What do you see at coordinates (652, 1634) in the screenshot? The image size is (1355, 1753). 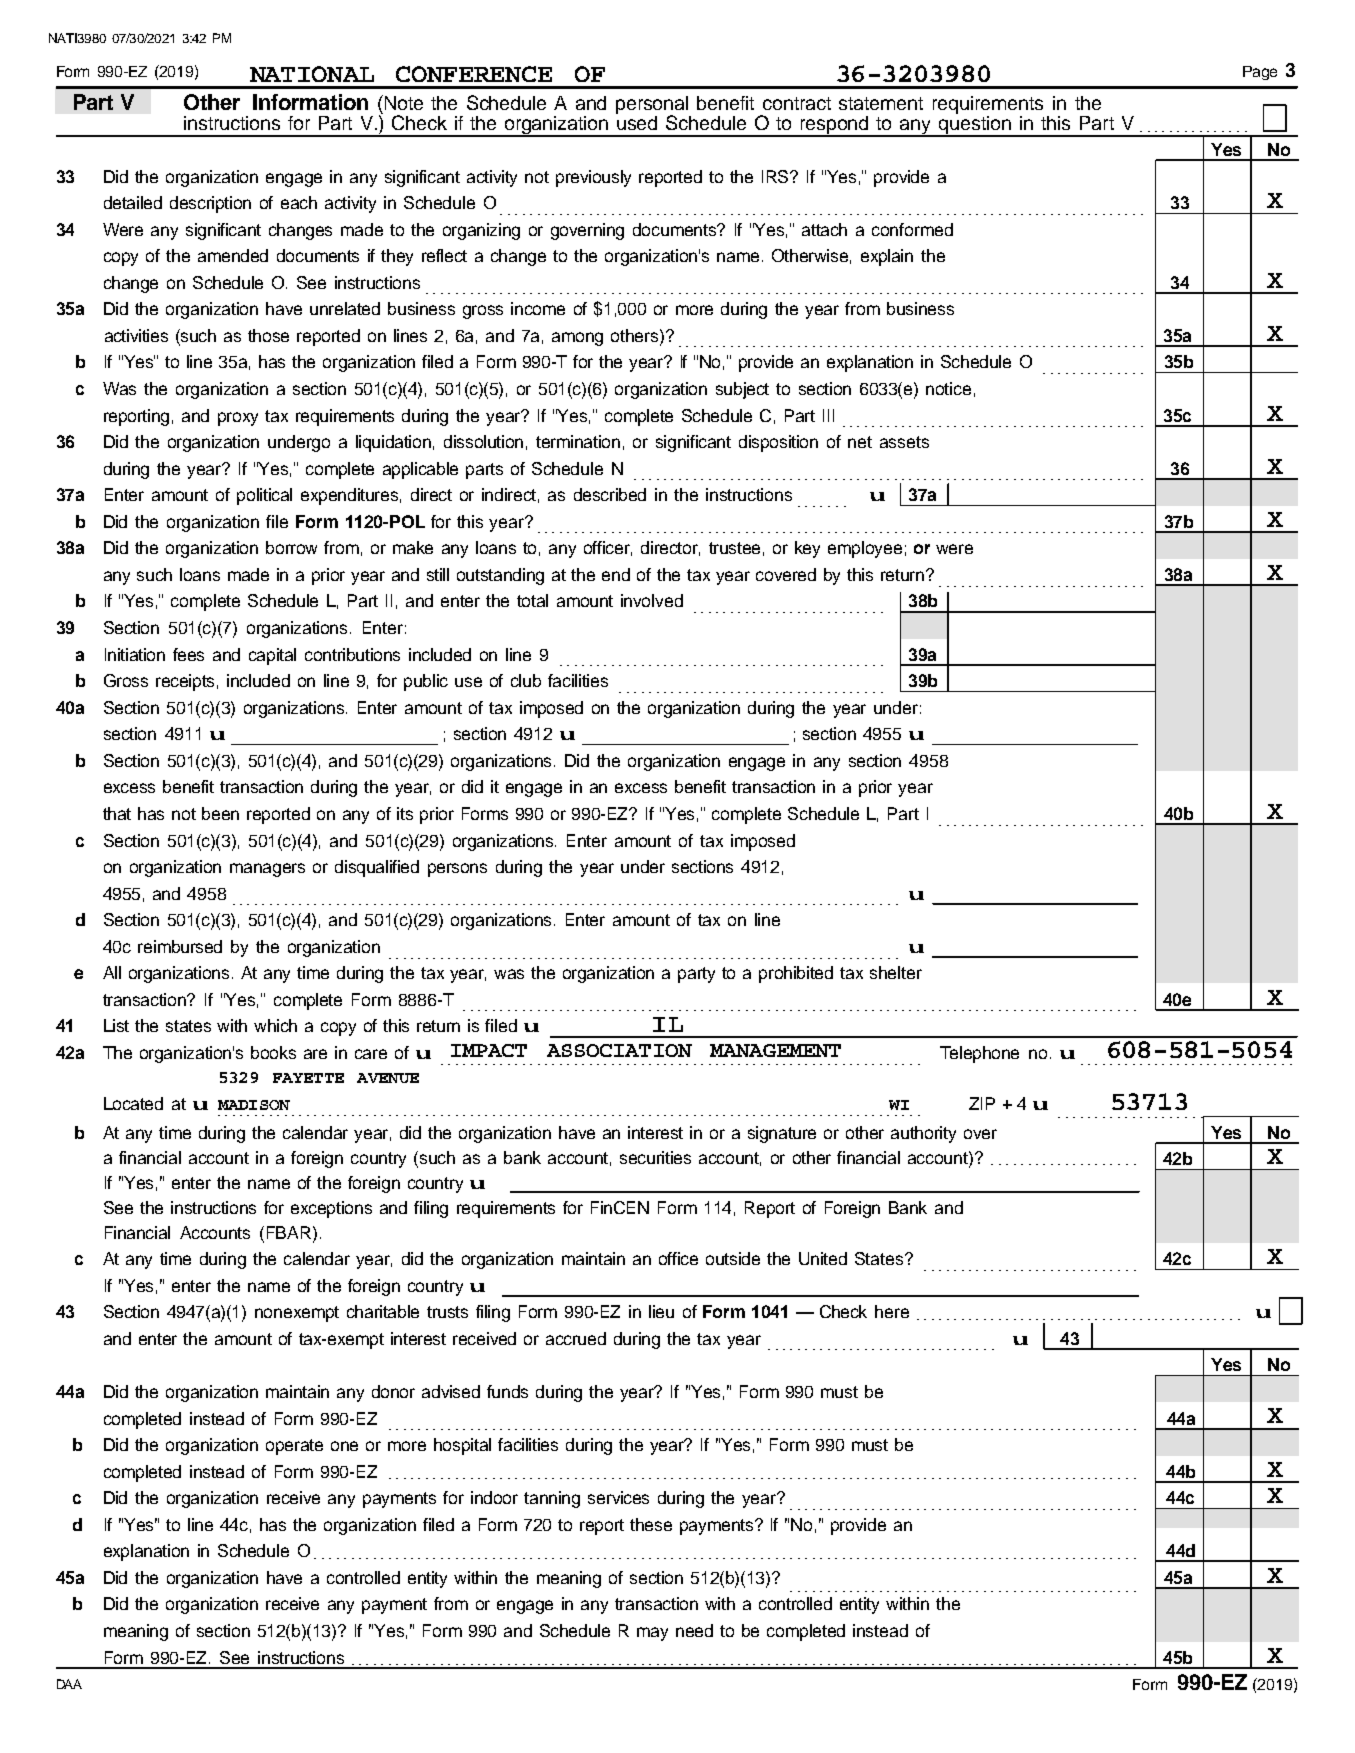 I see `may` at bounding box center [652, 1634].
